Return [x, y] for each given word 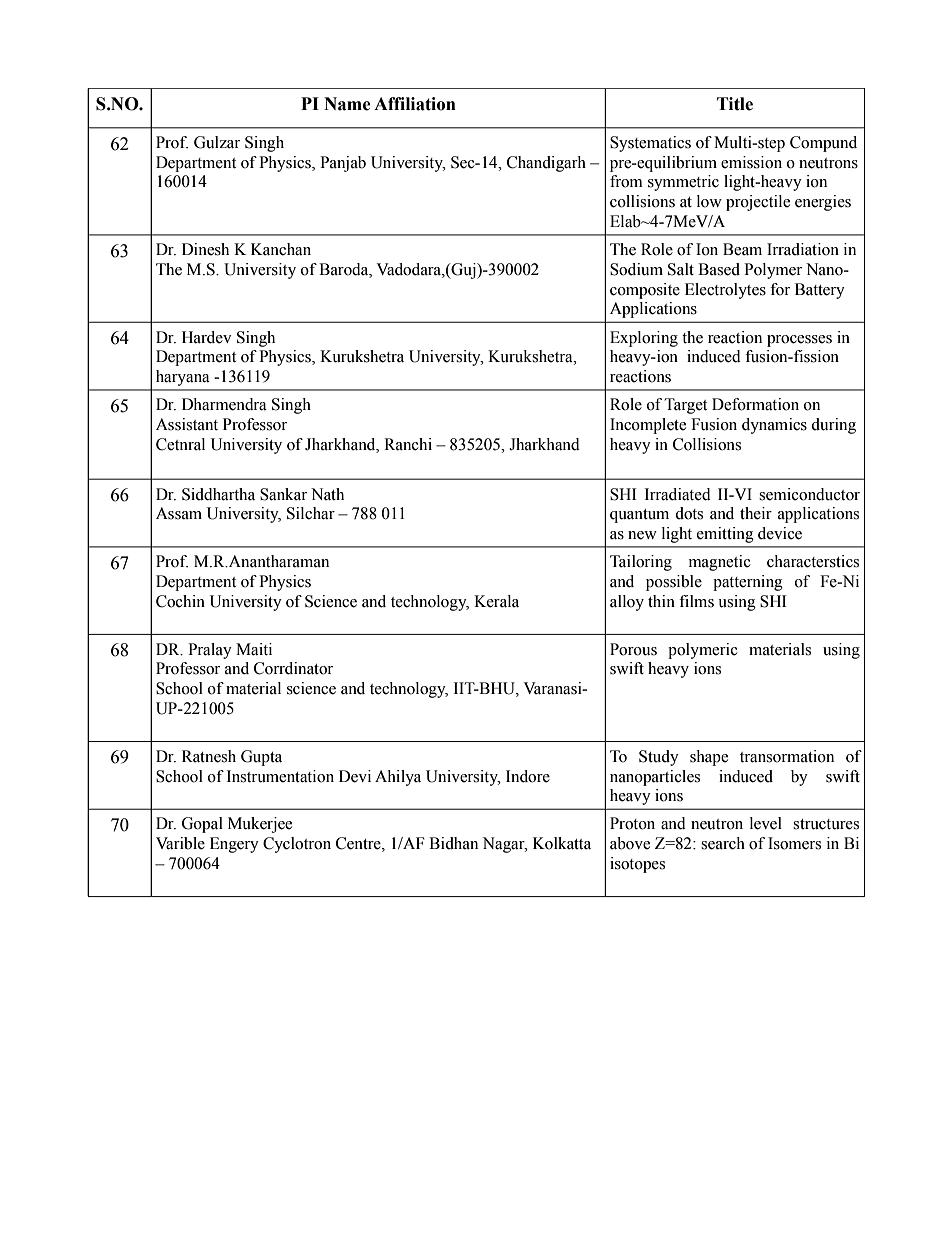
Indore [528, 776]
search [723, 843]
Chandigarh [546, 164]
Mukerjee [260, 825]
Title [735, 104]
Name [347, 104]
